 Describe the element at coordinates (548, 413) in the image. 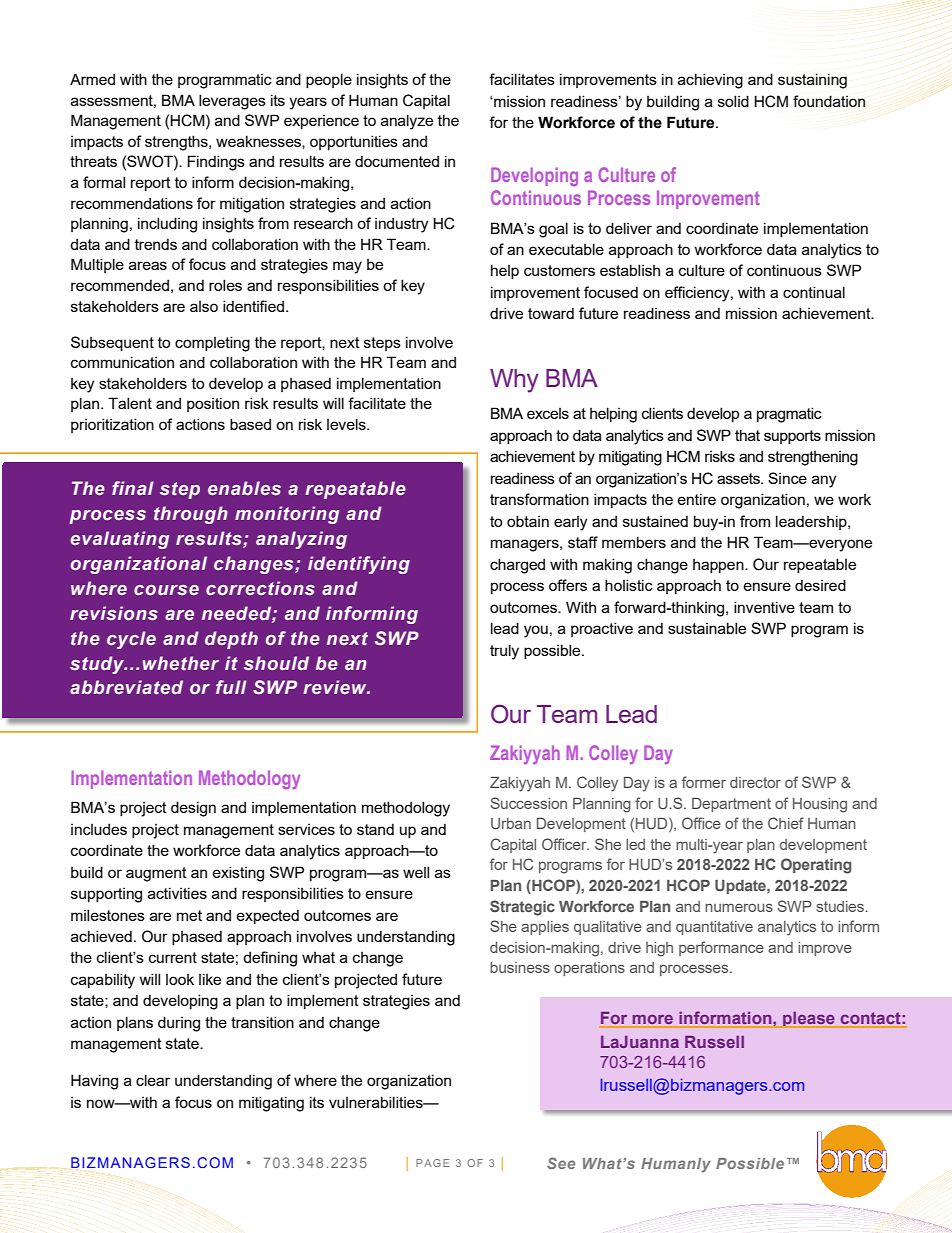

I see `excels` at that location.
